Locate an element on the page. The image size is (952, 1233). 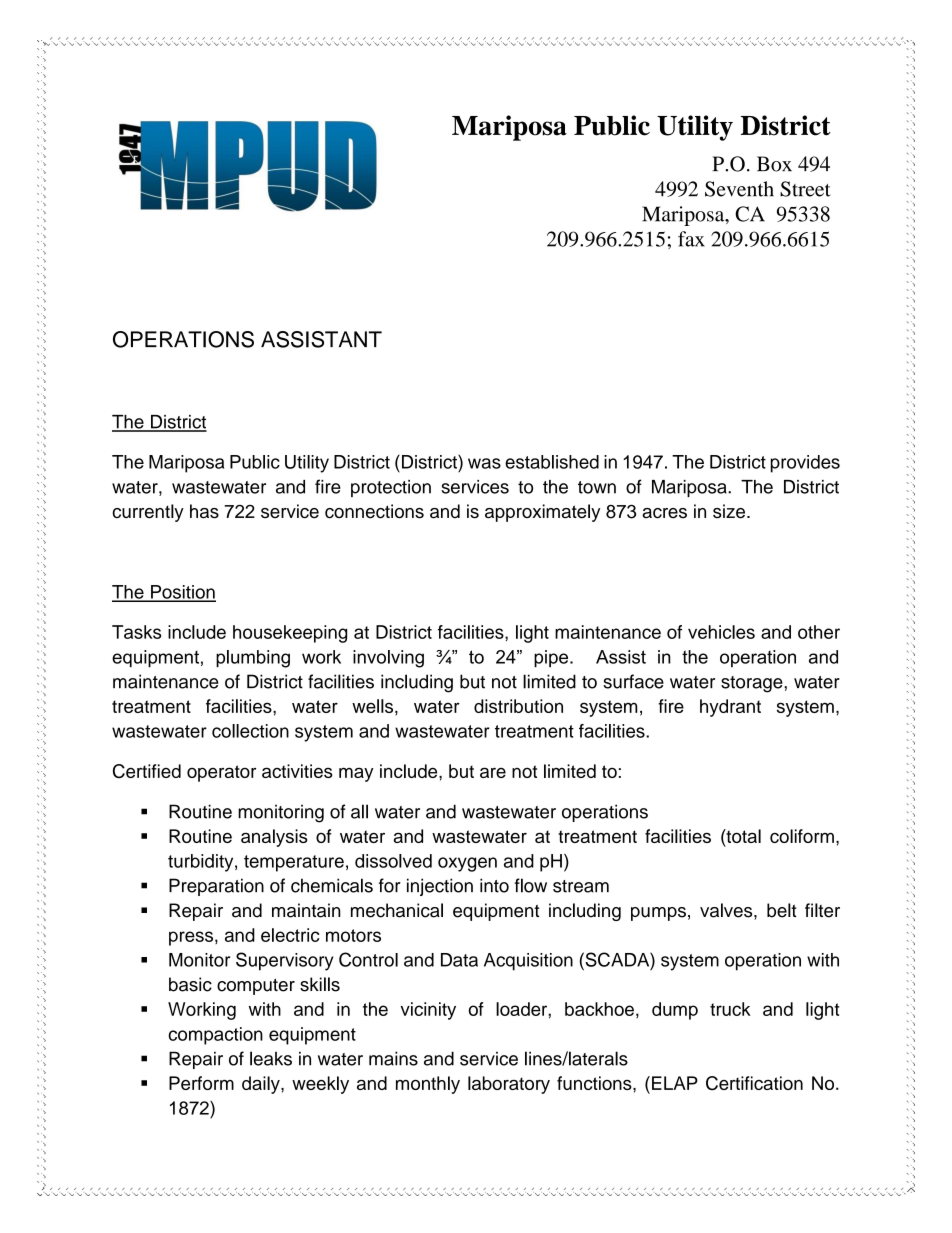
laboratory is located at coordinates (509, 1085).
